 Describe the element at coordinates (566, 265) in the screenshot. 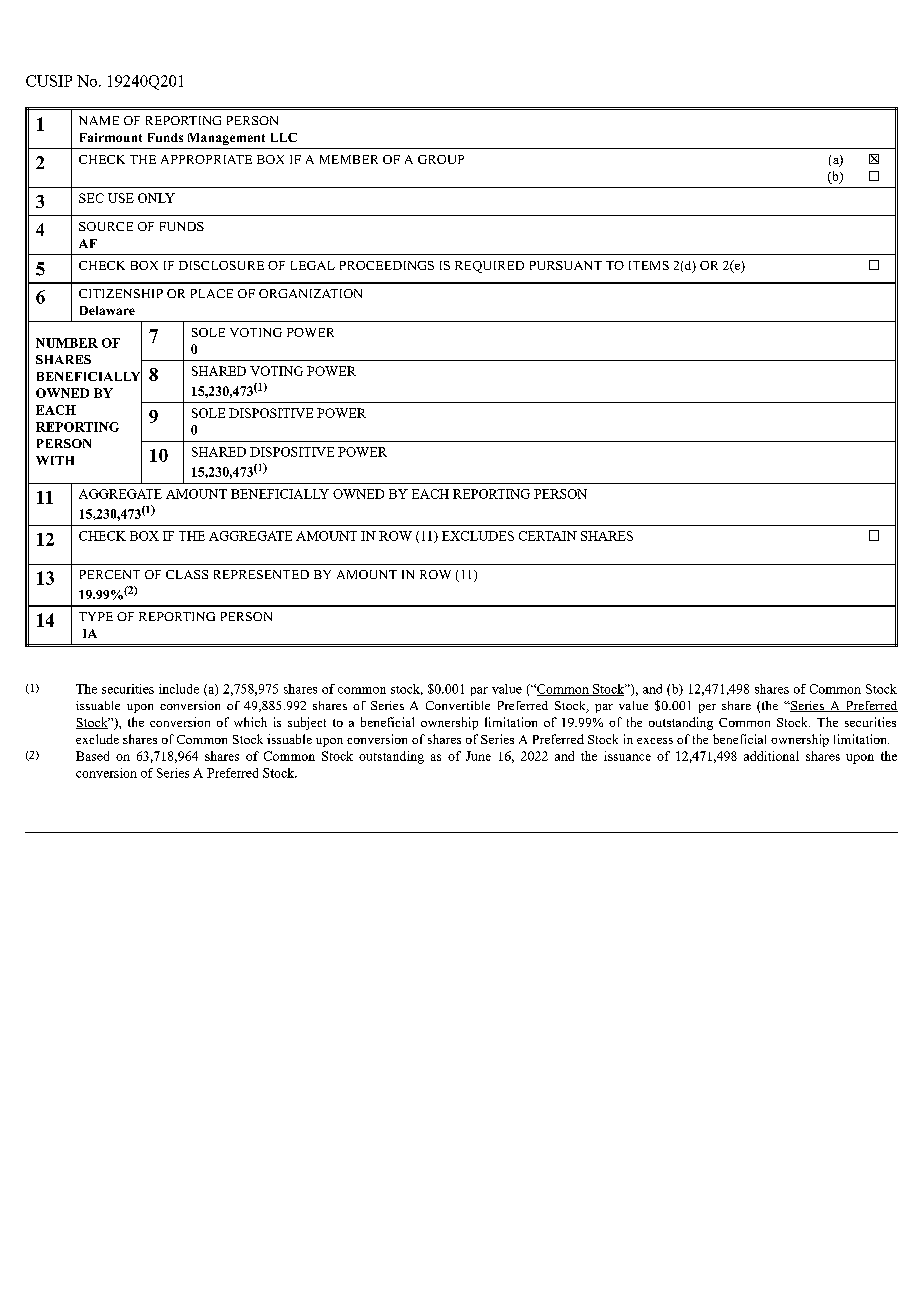

I see `PURSUANT` at that location.
